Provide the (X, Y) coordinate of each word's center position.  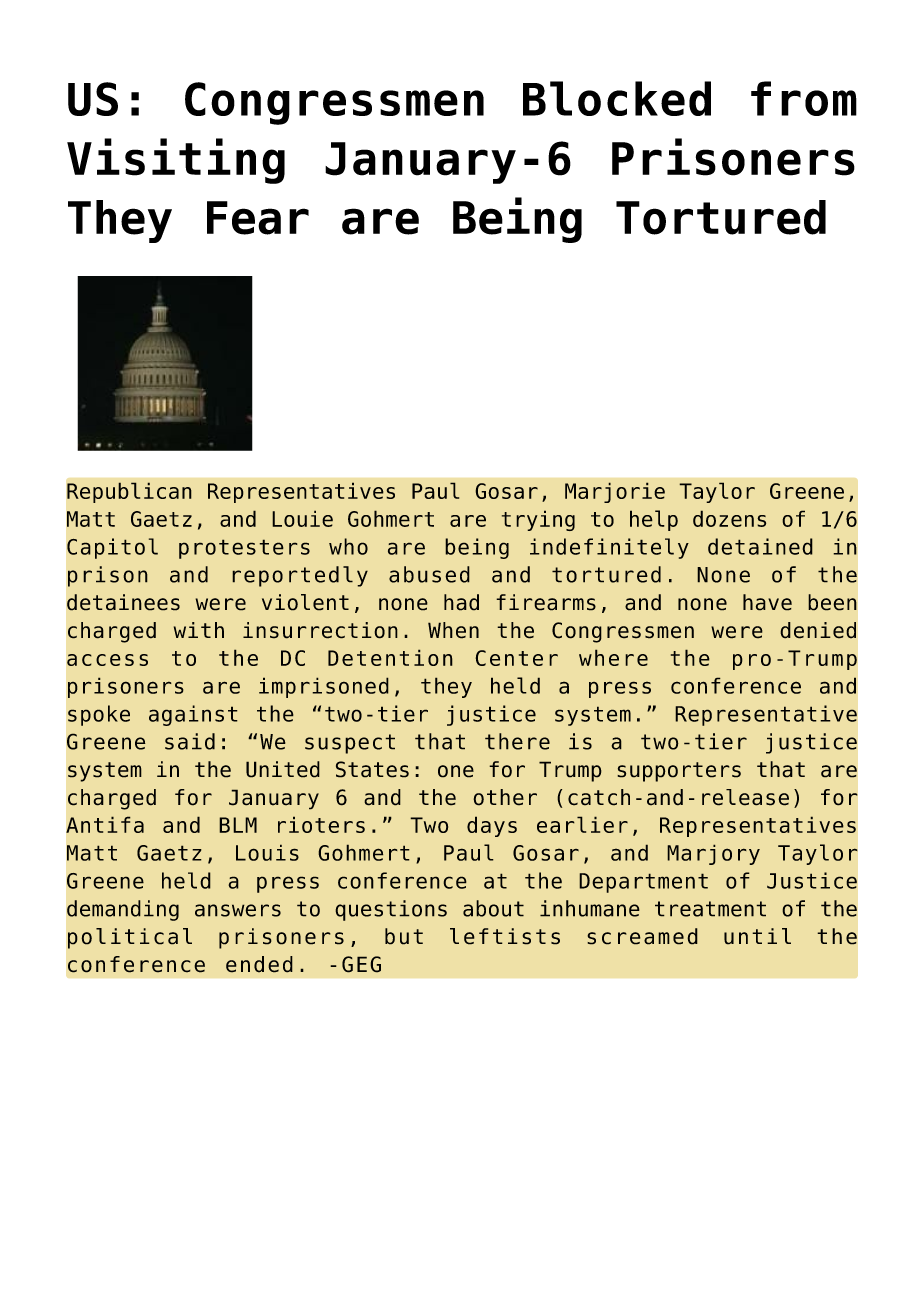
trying (538, 520)
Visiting (176, 161)
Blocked (617, 98)
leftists (505, 936)
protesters (244, 549)
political (130, 938)
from (804, 98)
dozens (729, 518)
